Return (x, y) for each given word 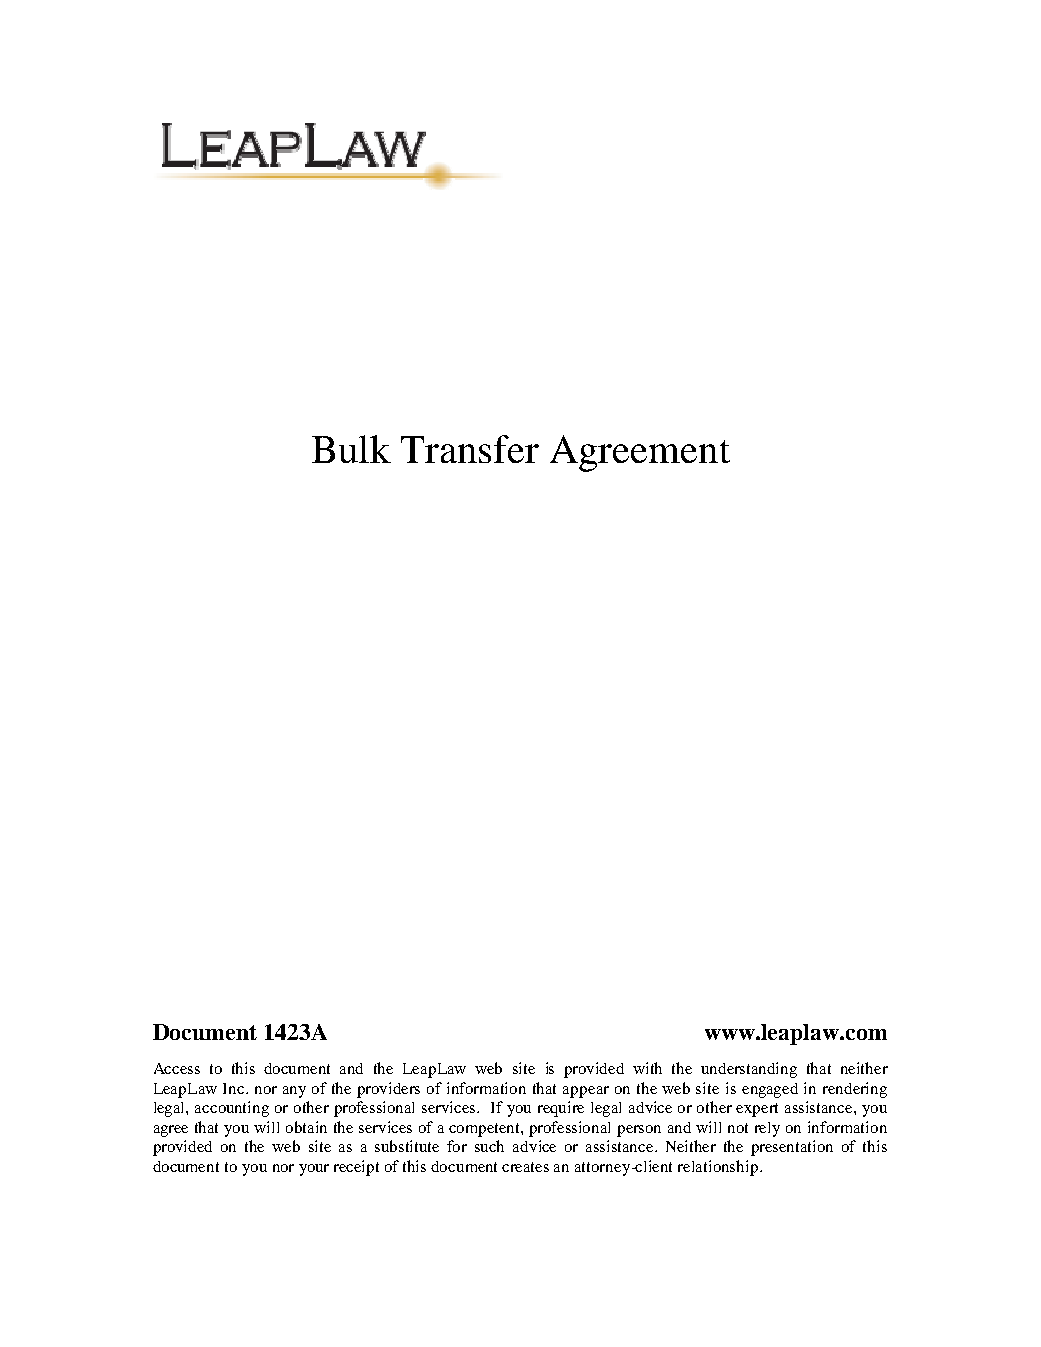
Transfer (470, 449)
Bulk (351, 449)
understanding (749, 1070)
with (647, 1068)
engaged (770, 1090)
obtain (306, 1127)
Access (177, 1068)
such (489, 1146)
